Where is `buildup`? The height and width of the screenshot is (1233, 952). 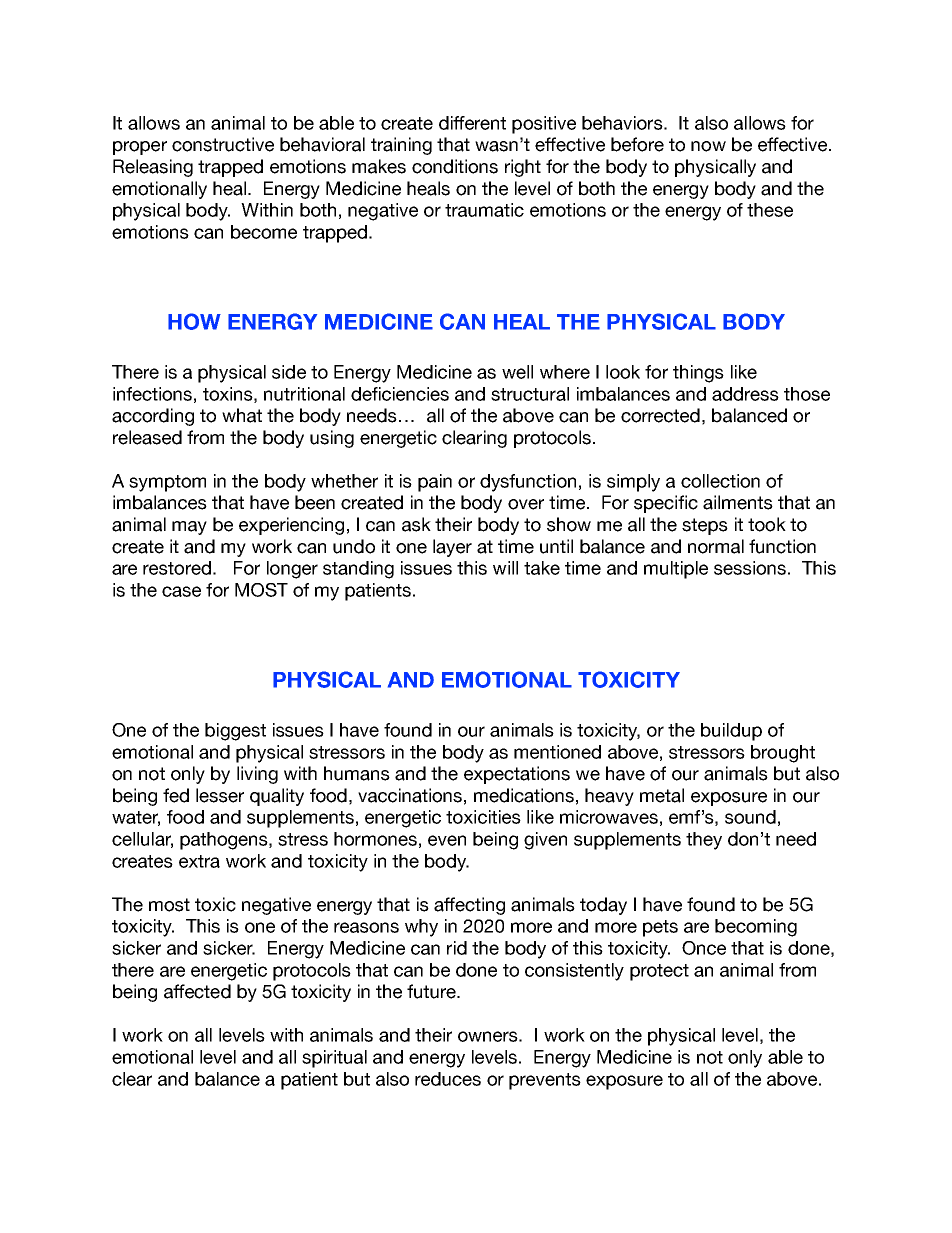
buildup is located at coordinates (731, 732).
